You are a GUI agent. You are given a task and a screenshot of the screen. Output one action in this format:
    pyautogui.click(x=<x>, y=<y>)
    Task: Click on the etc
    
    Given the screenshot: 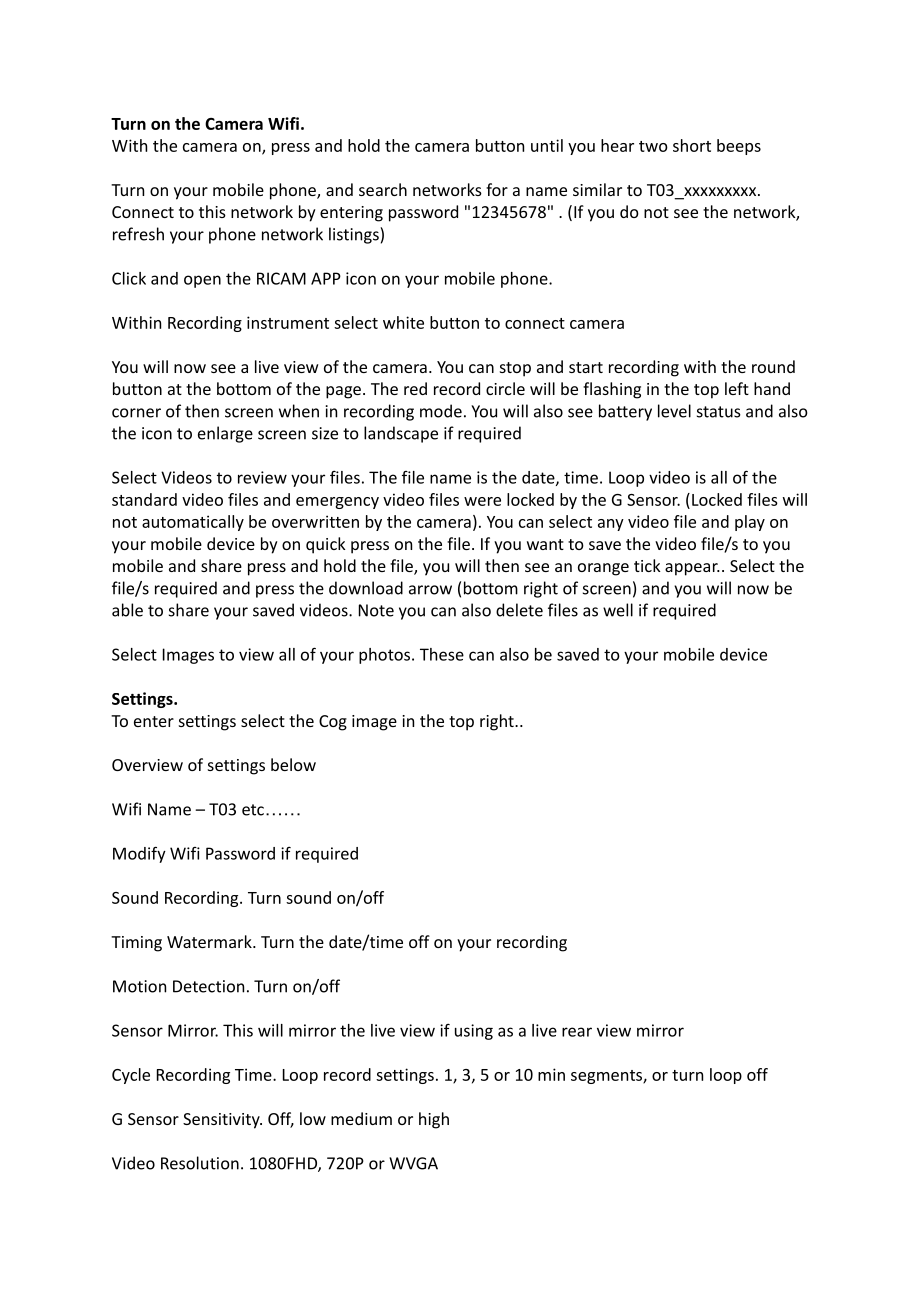 What is the action you would take?
    pyautogui.click(x=253, y=810)
